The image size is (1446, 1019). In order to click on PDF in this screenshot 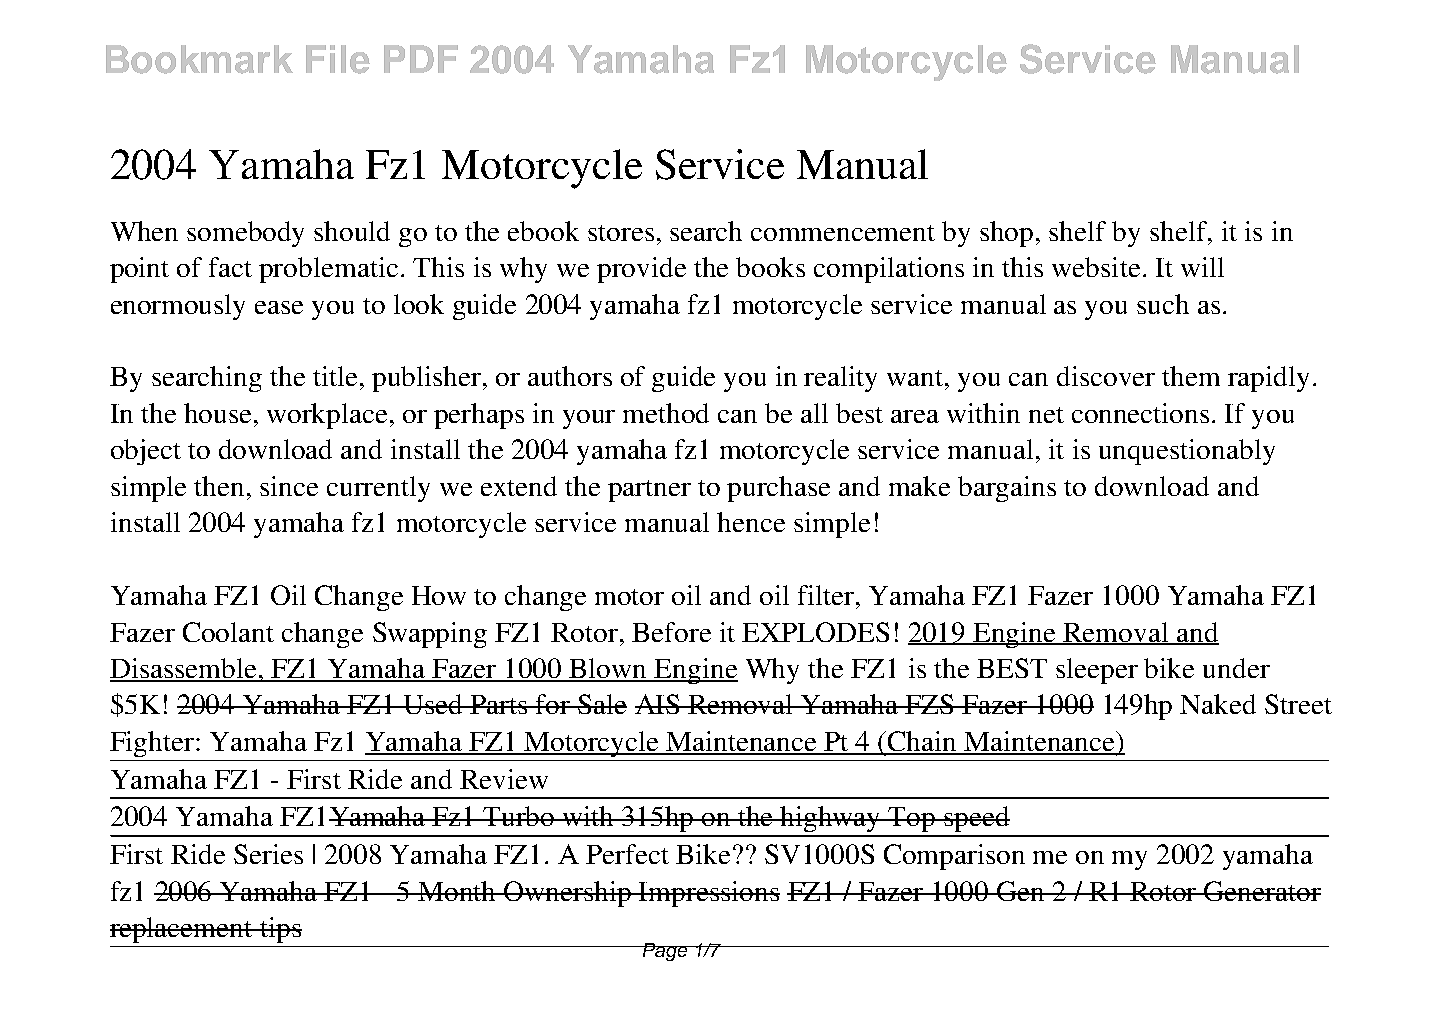, I will do `click(421, 59)`.
